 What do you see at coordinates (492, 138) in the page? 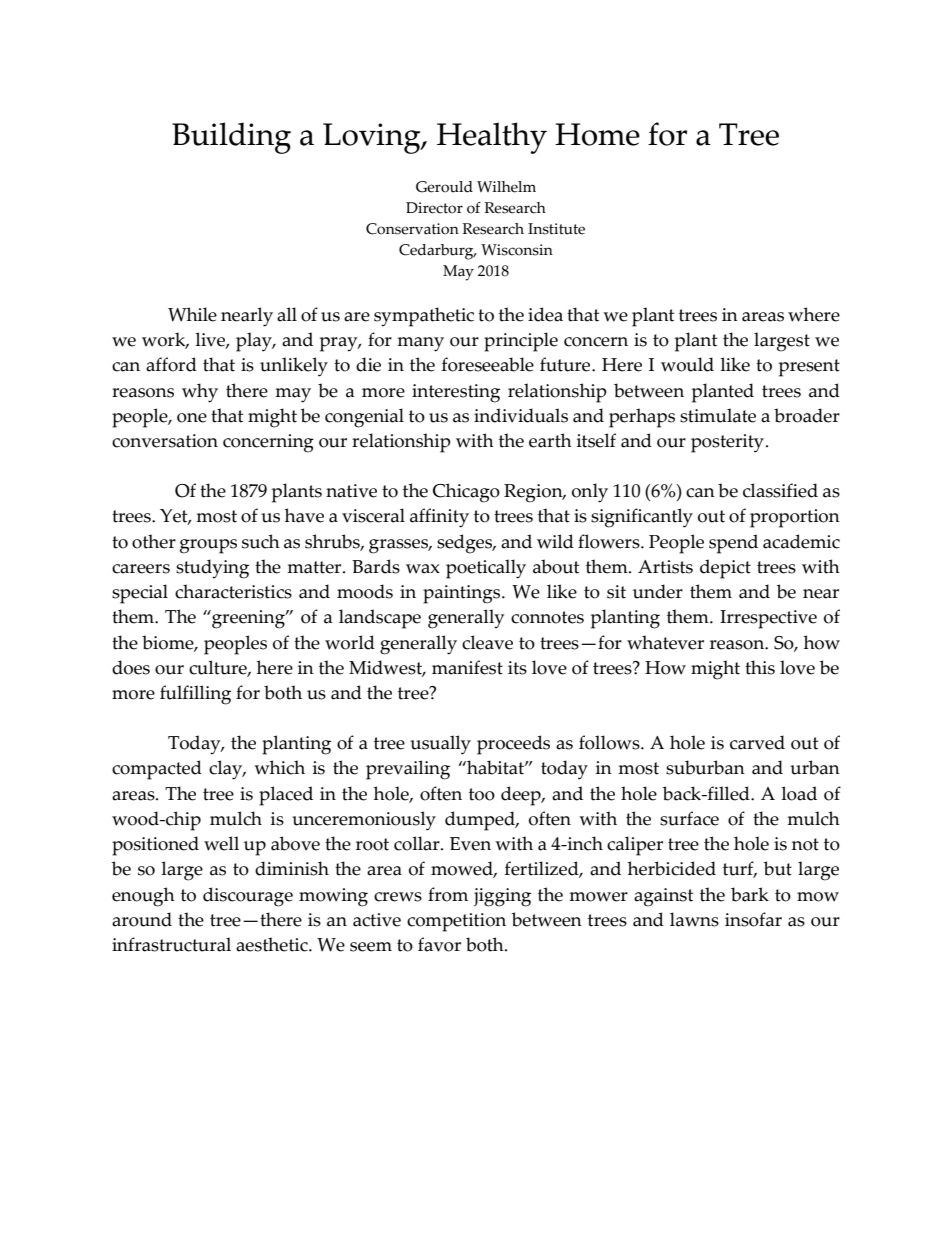
I see `Healthy` at bounding box center [492, 138].
